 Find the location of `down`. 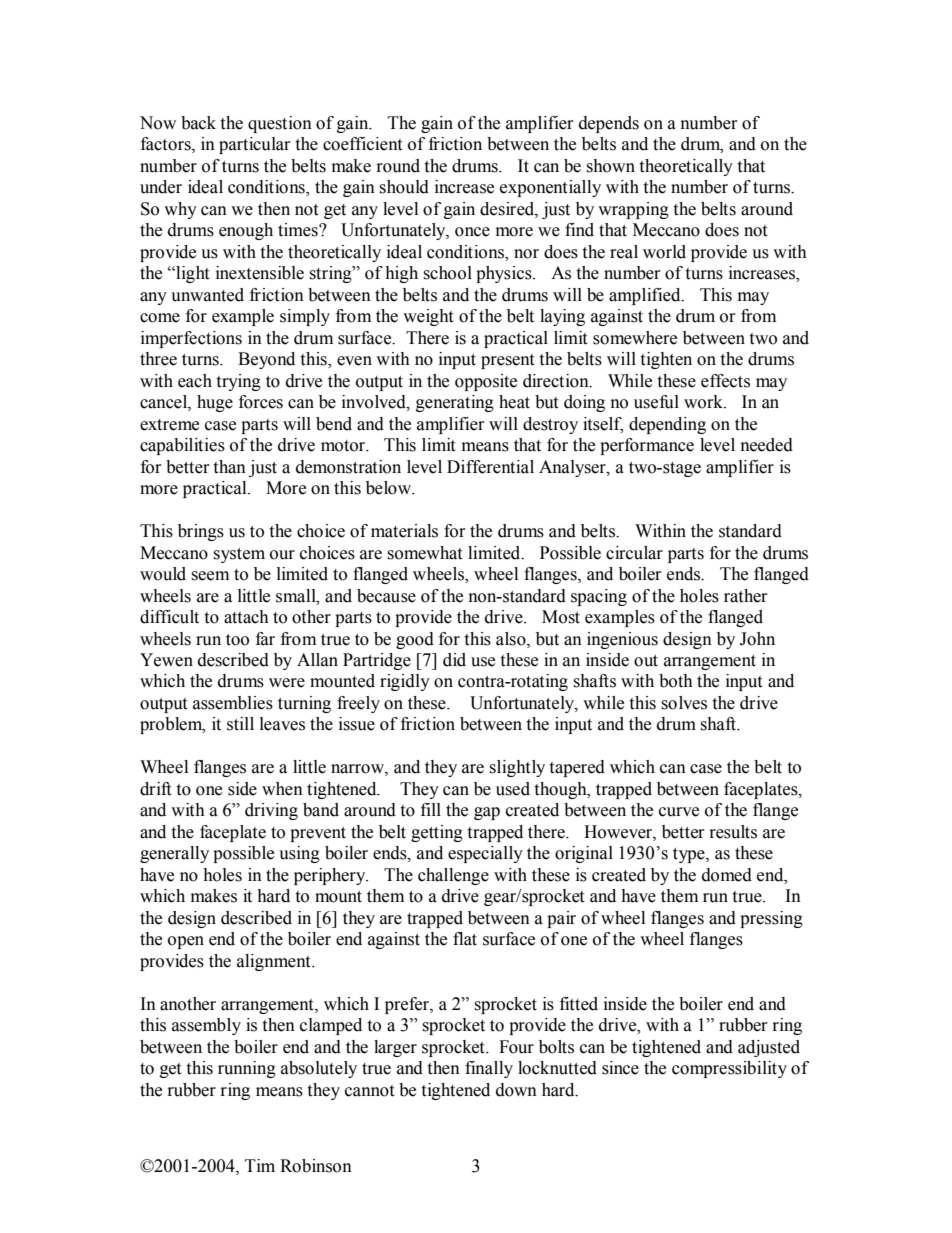

down is located at coordinates (516, 1090).
